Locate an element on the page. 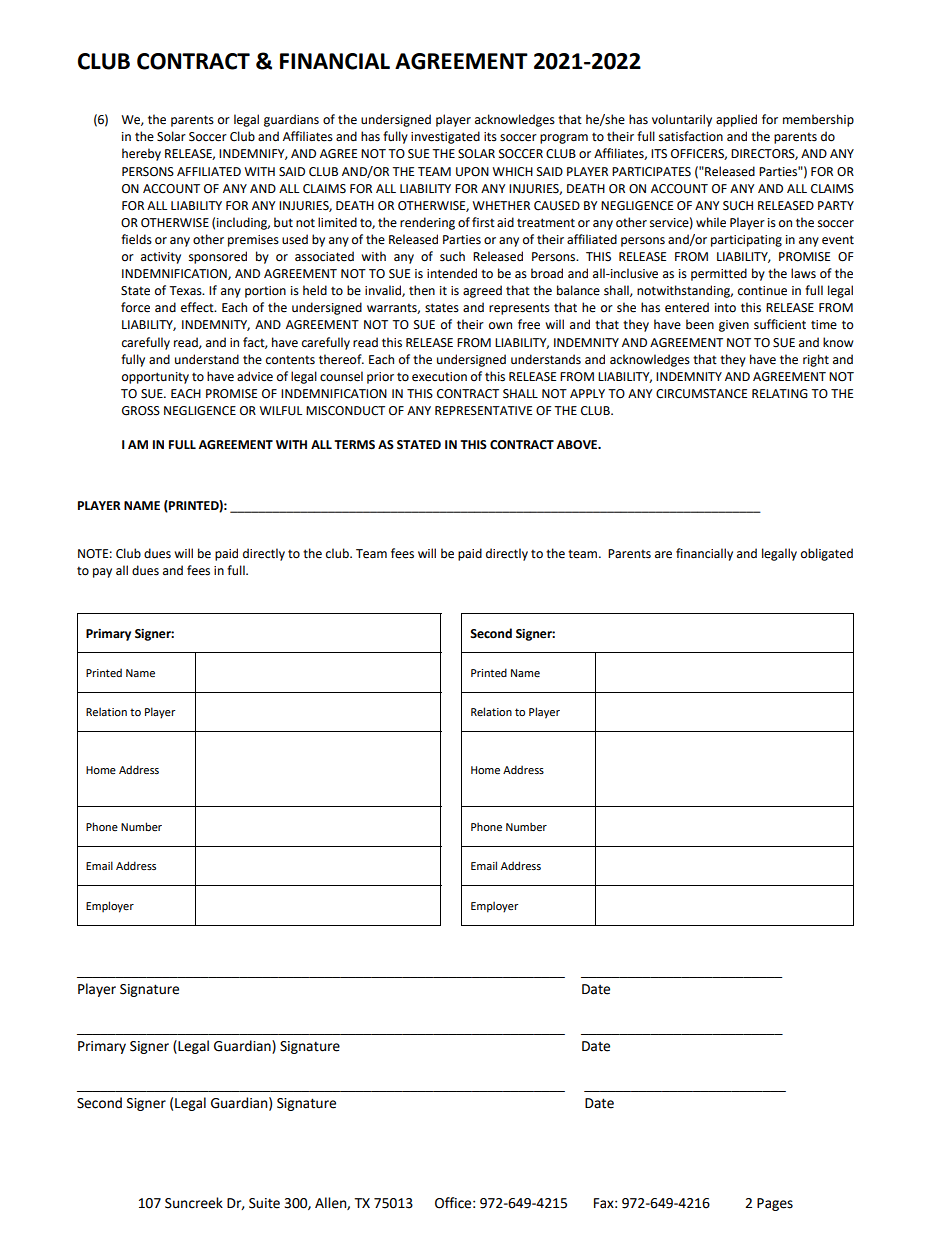 The width and height of the page is (952, 1233). Suite is located at coordinates (264, 1203).
